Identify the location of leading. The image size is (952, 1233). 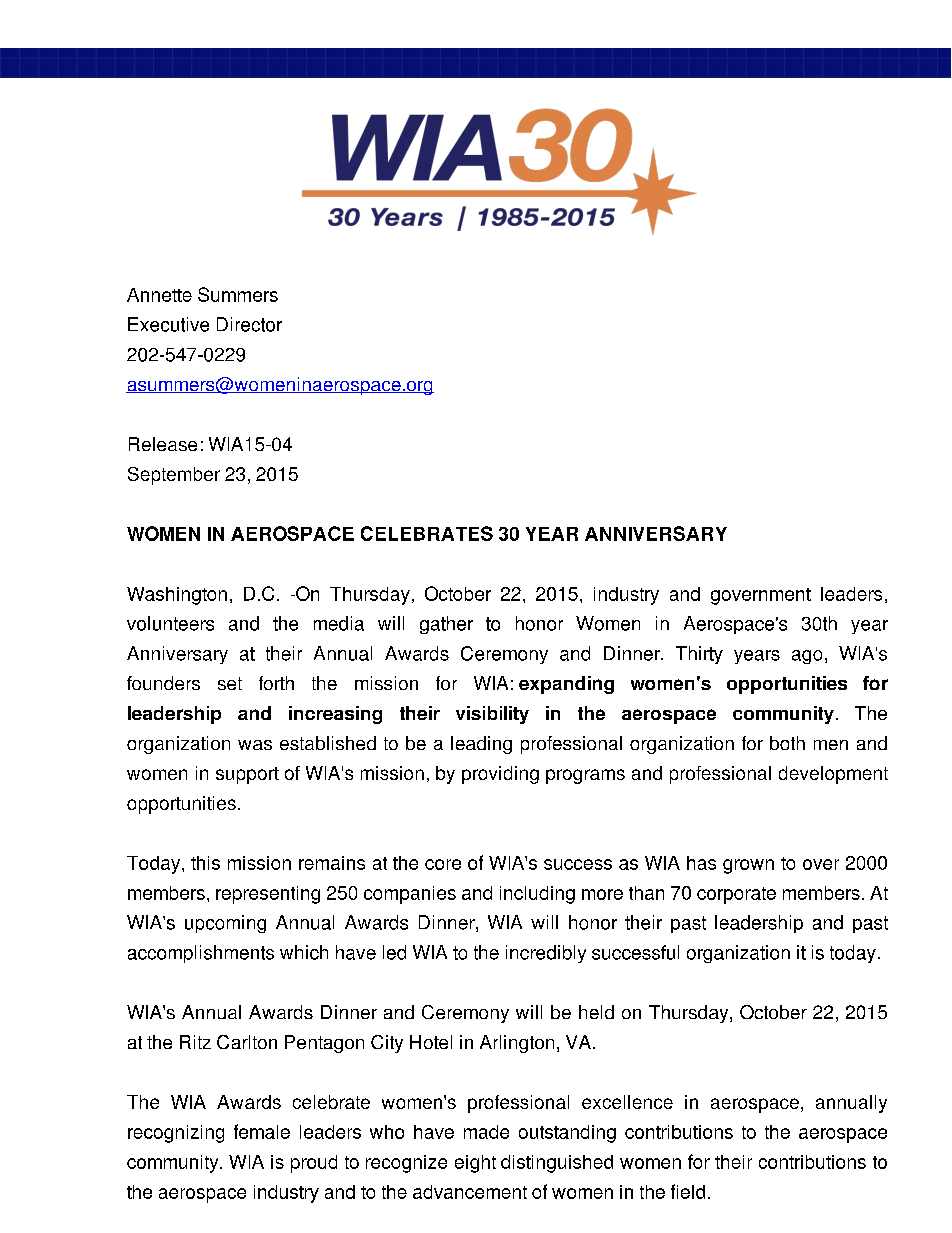
(481, 745).
